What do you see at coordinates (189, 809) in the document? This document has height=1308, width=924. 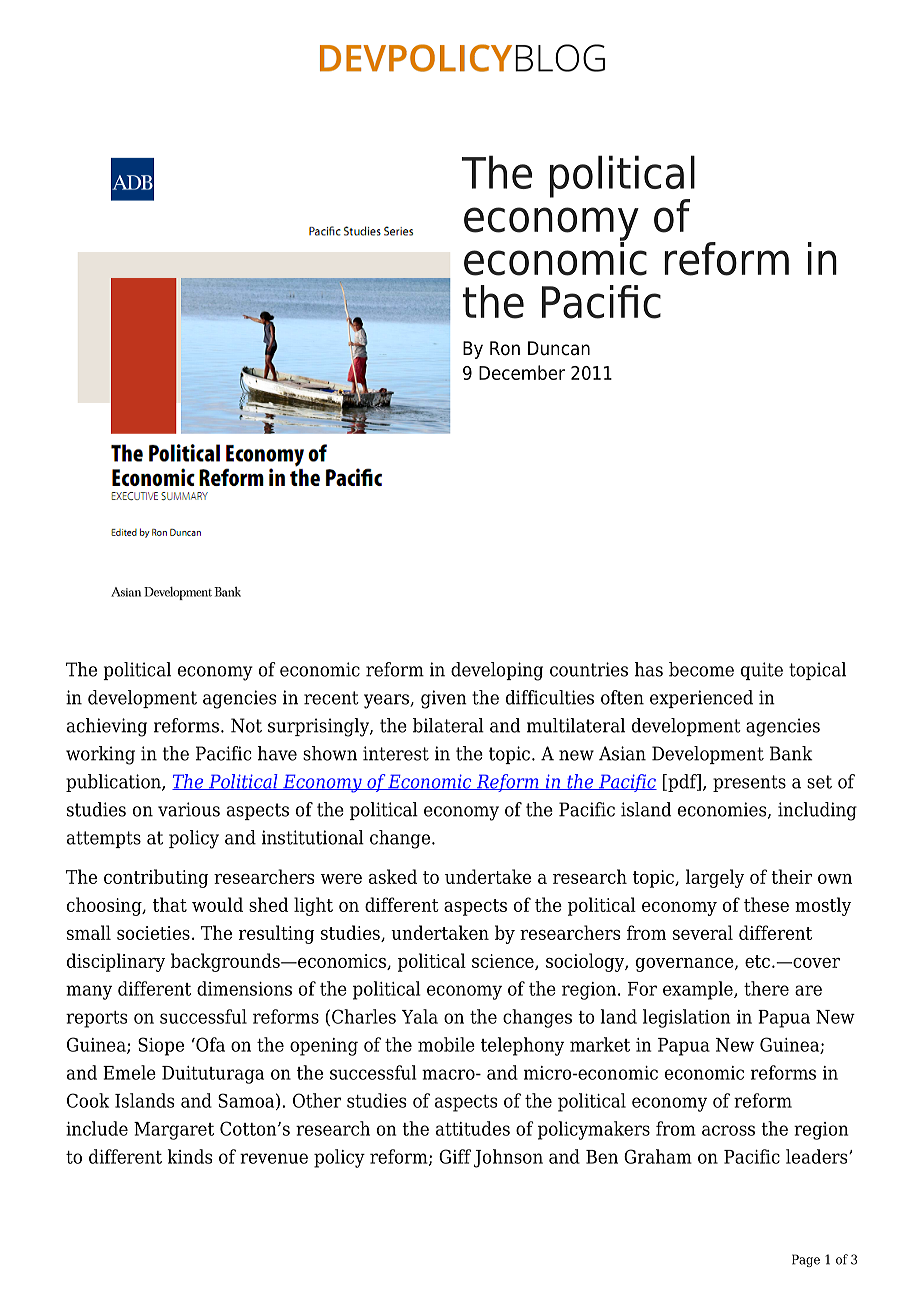 I see `various` at bounding box center [189, 809].
